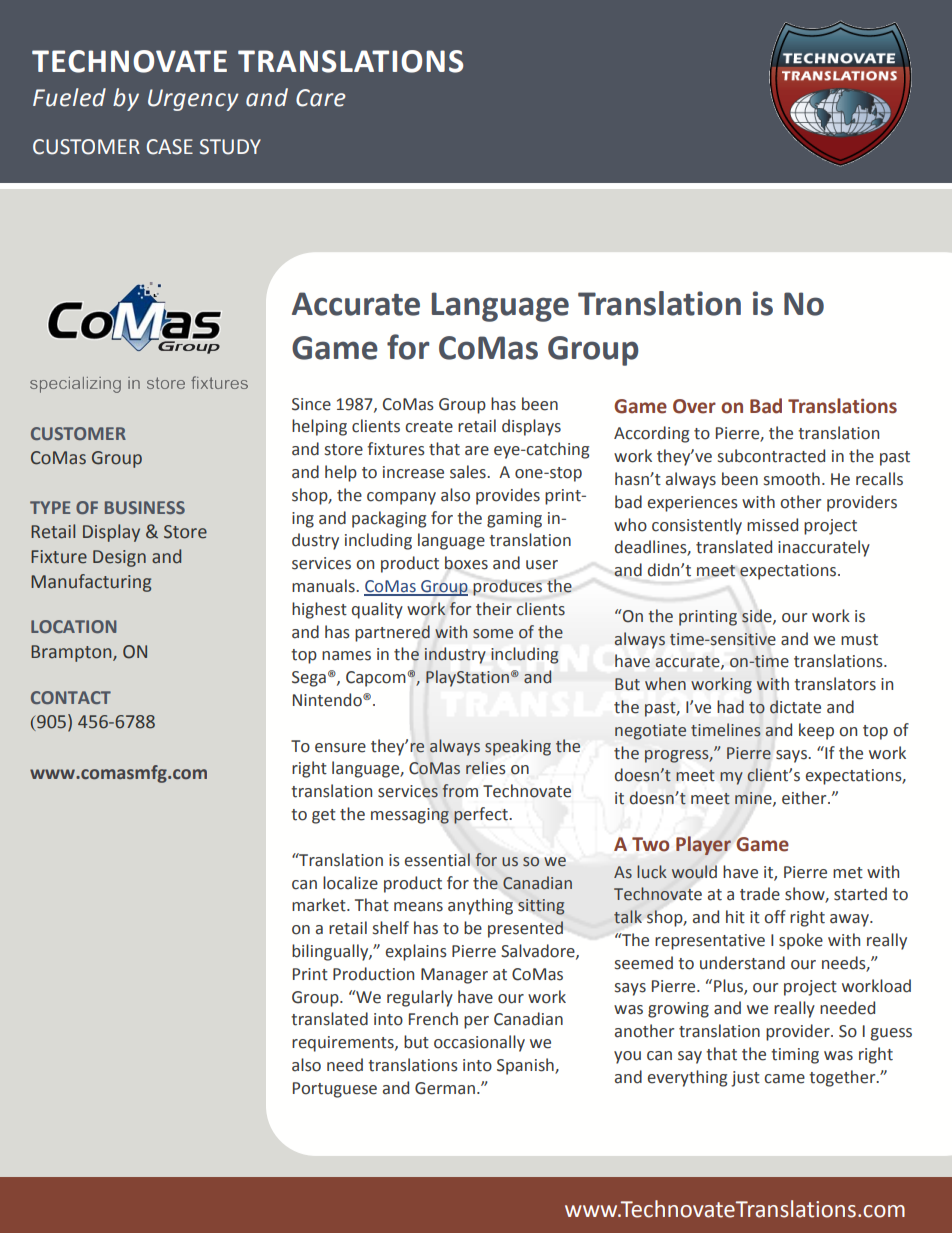 The height and width of the screenshot is (1233, 952). Describe the element at coordinates (479, 1043) in the screenshot. I see `occasionally` at that location.
